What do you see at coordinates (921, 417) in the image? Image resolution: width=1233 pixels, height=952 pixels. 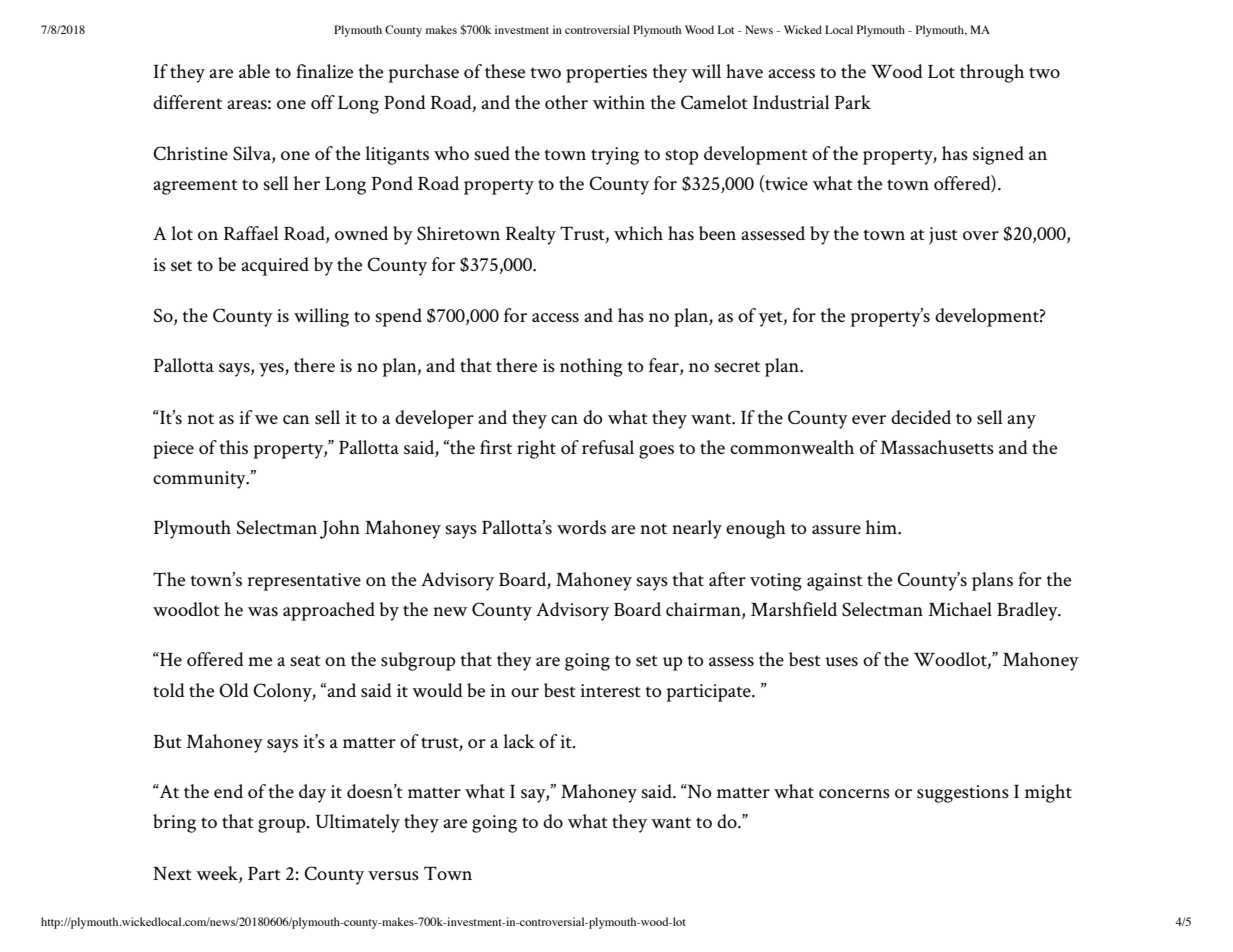 I see `decided` at bounding box center [921, 417].
